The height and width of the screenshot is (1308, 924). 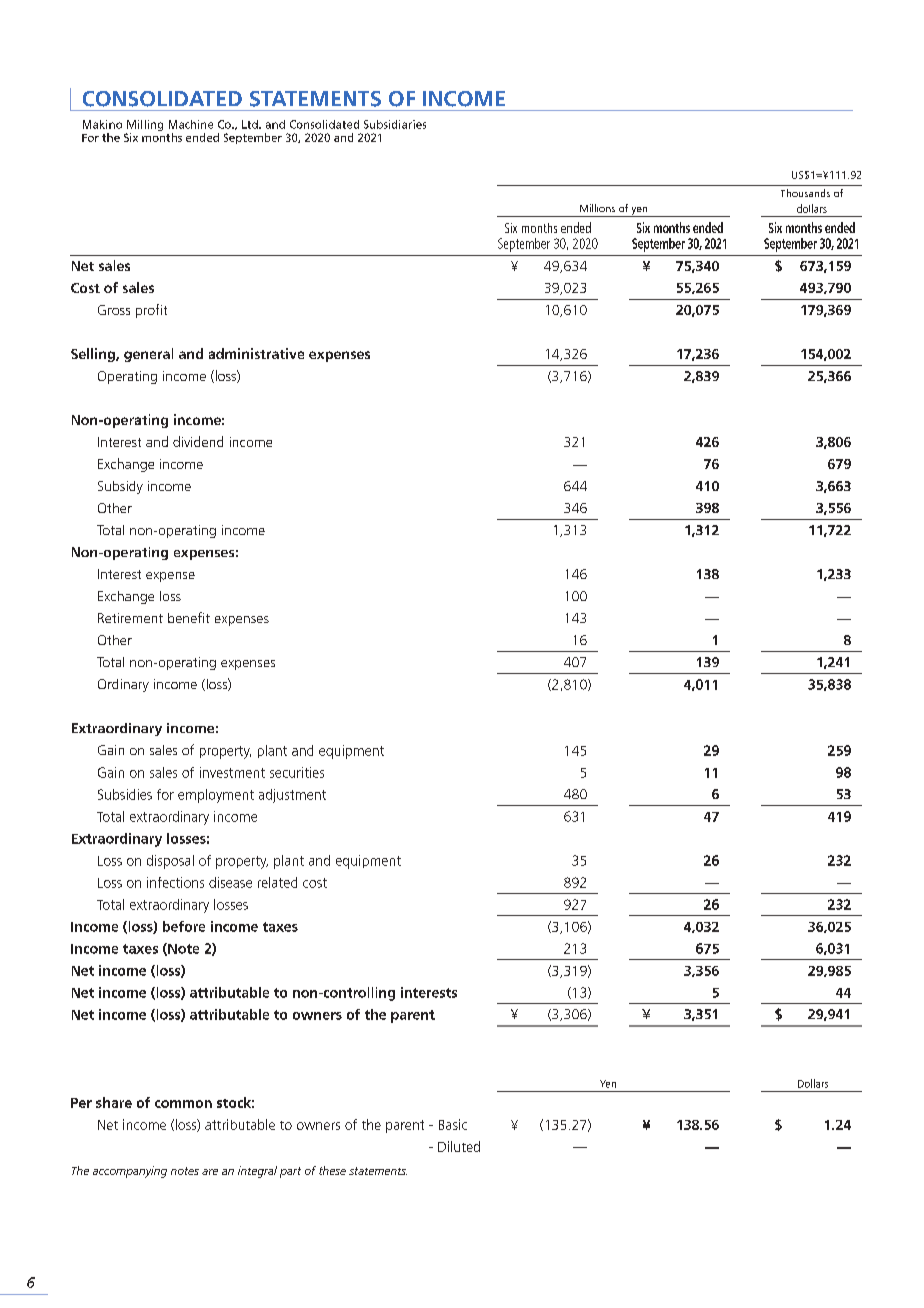 I want to click on Basic, so click(x=453, y=1124).
